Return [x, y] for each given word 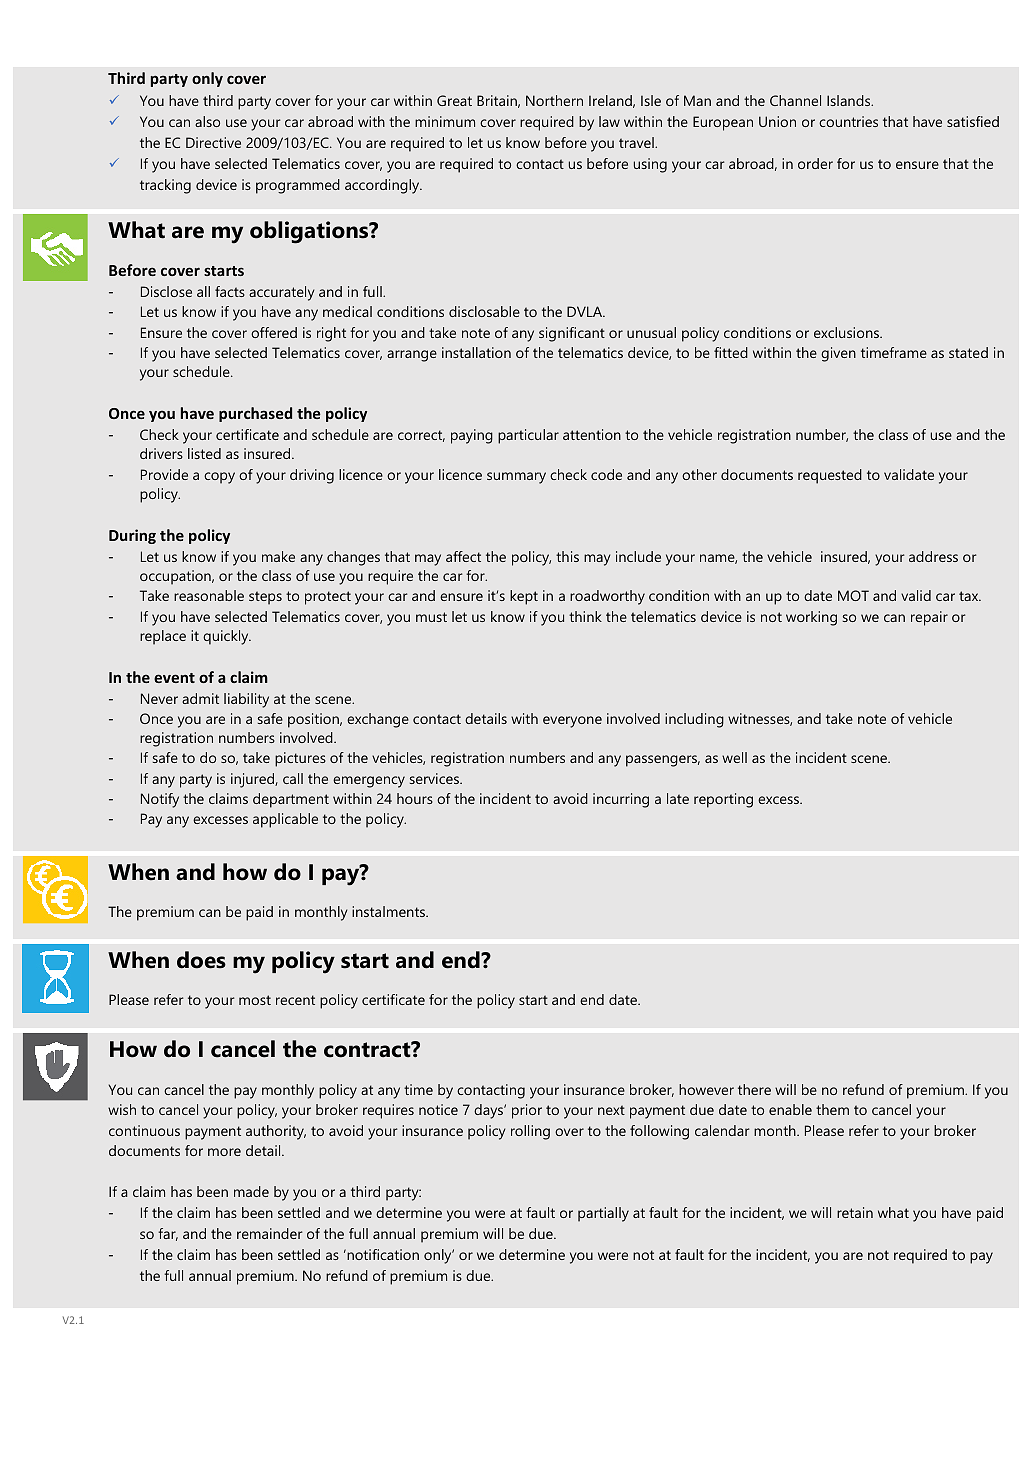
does [201, 960]
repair [929, 618]
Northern [554, 100]
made [251, 1191]
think [585, 616]
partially [603, 1214]
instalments [390, 911]
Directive [213, 142]
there [754, 1089]
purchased [255, 414]
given [838, 354]
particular [528, 436]
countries [848, 121]
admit [200, 698]
